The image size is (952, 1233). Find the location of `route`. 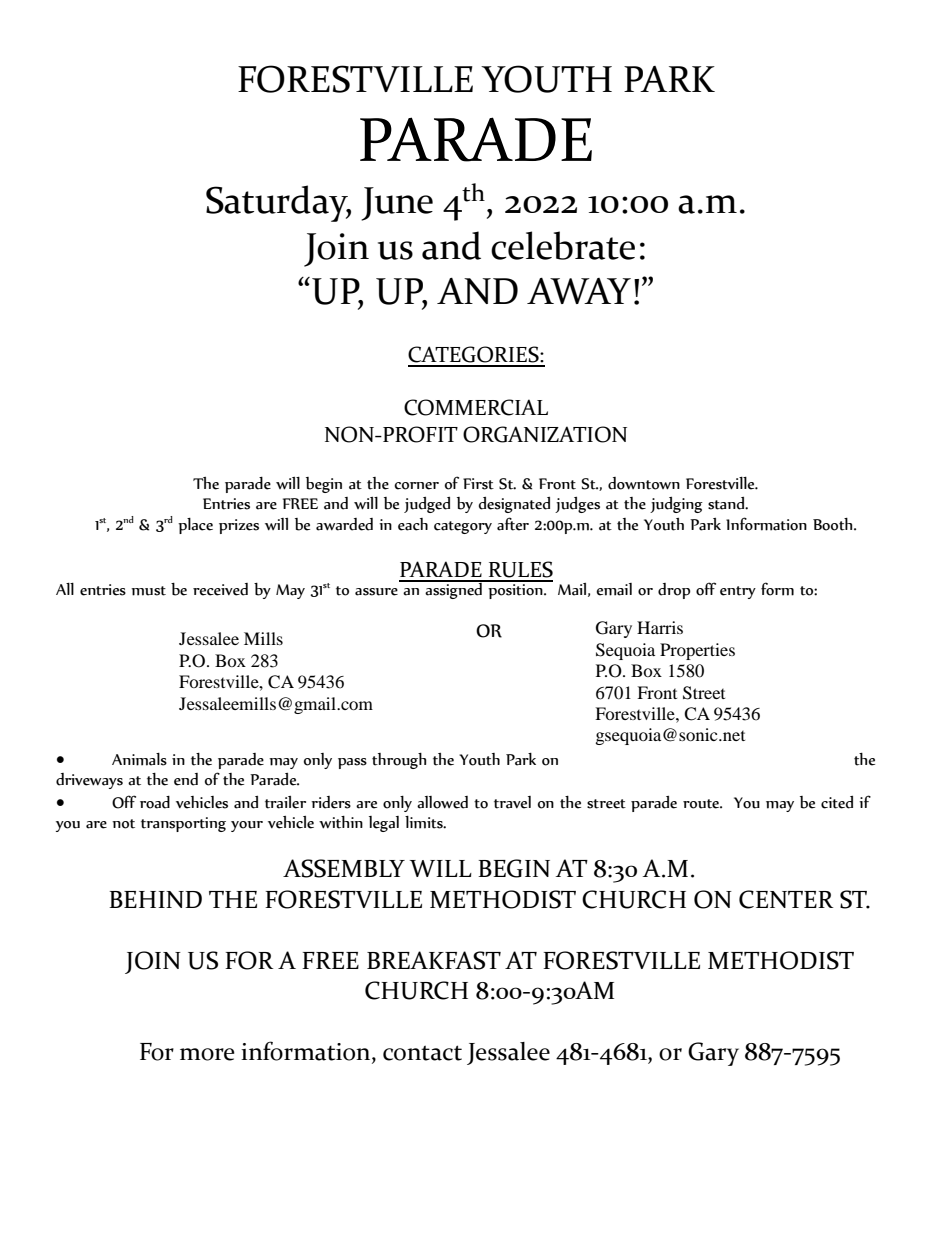

route is located at coordinates (702, 804).
